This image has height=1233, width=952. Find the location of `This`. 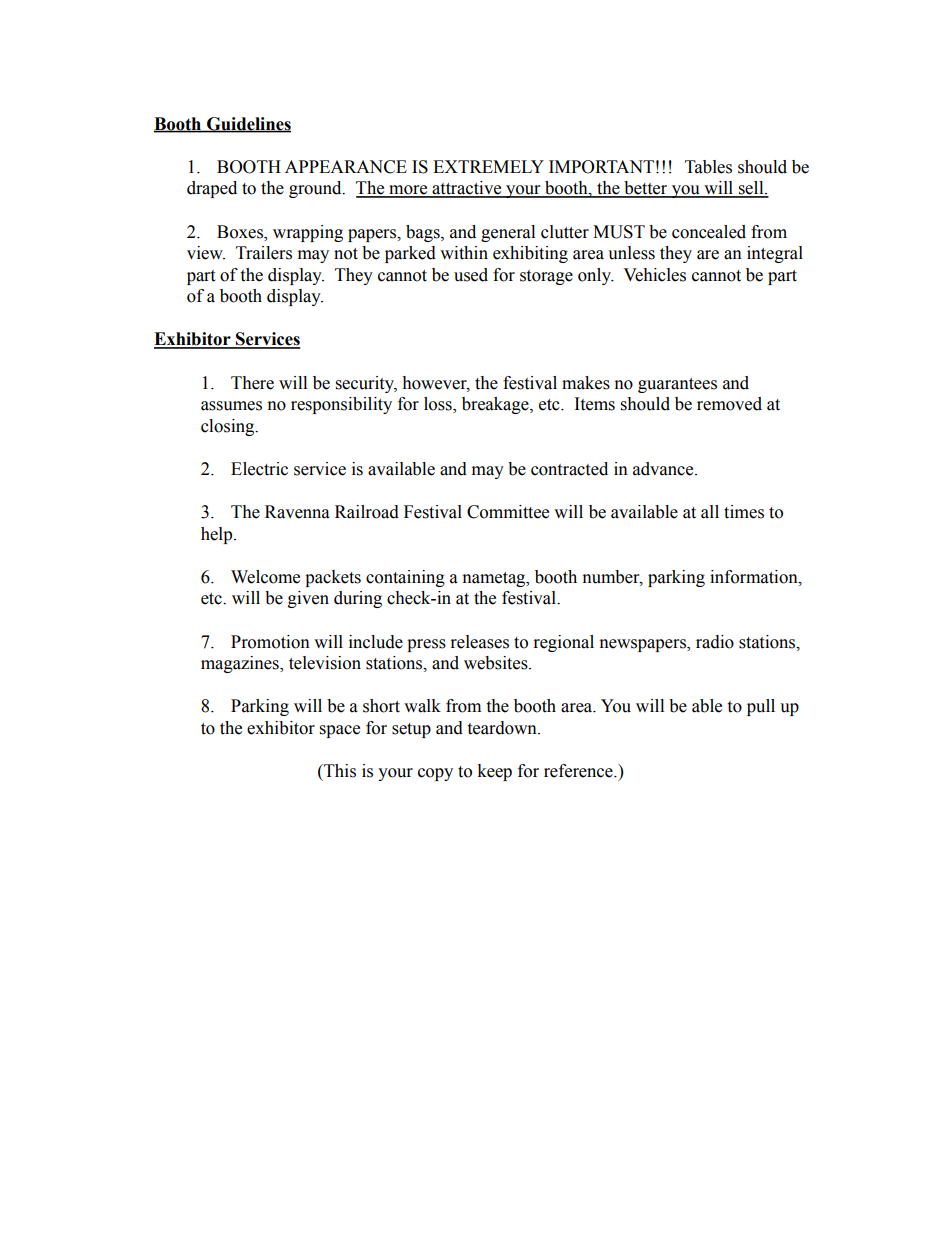

This is located at coordinates (339, 771).
